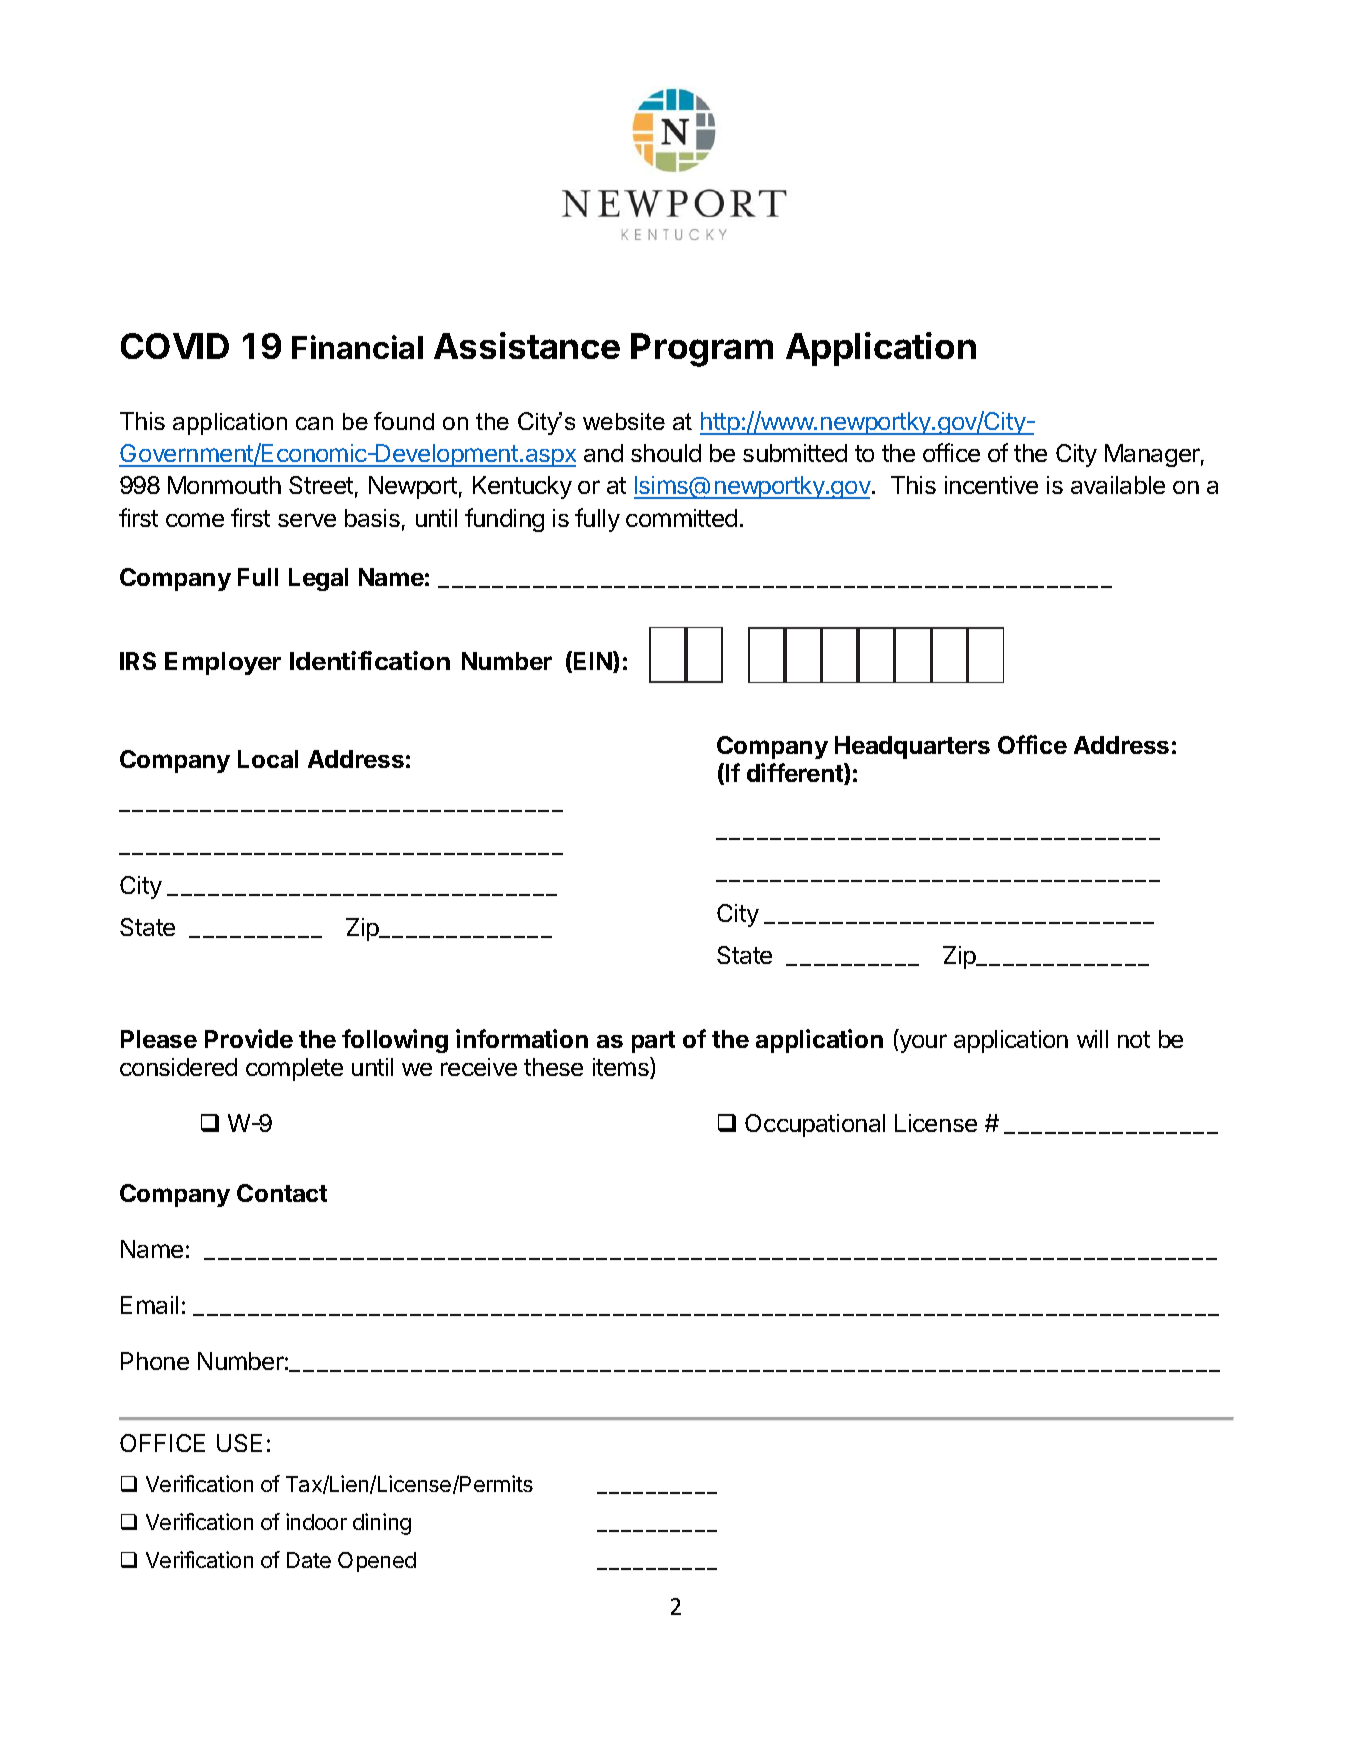 Image resolution: width=1353 pixels, height=1751 pixels. Describe the element at coordinates (912, 747) in the page. I see `Headquarters` at that location.
